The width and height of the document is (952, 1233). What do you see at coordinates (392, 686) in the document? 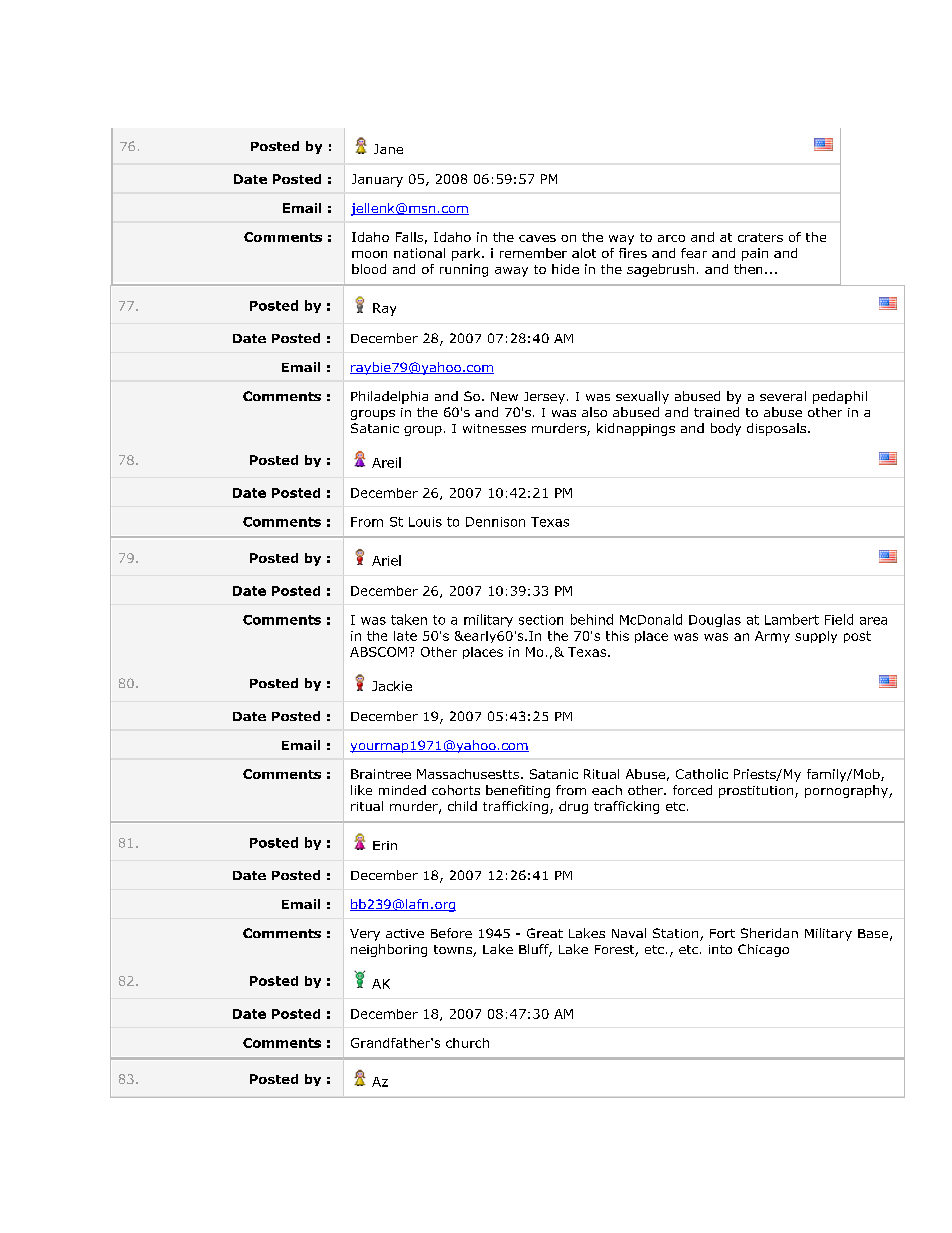
I see `Jackie` at bounding box center [392, 686].
